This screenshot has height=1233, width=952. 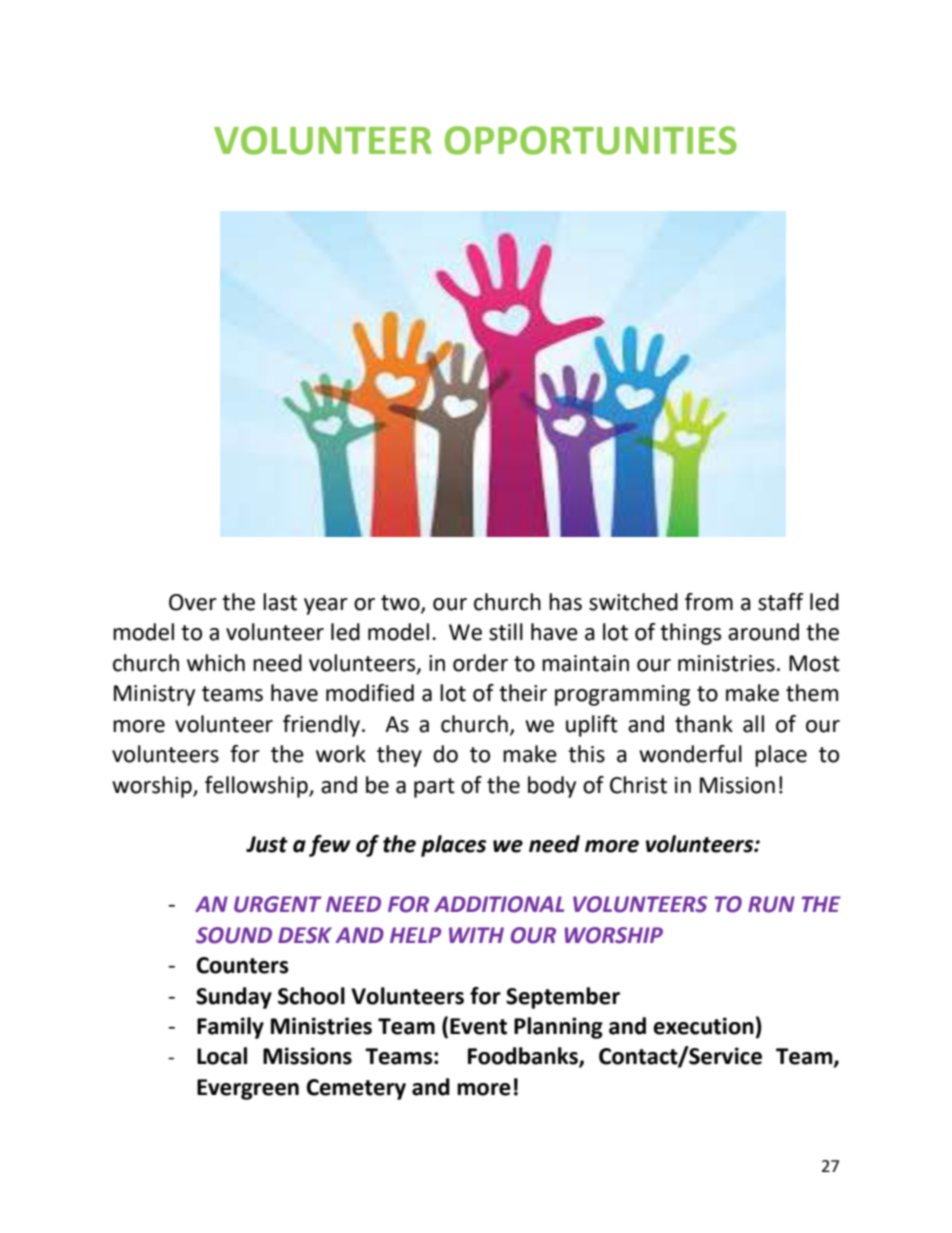 What do you see at coordinates (222, 1056) in the screenshot?
I see `Local` at bounding box center [222, 1056].
